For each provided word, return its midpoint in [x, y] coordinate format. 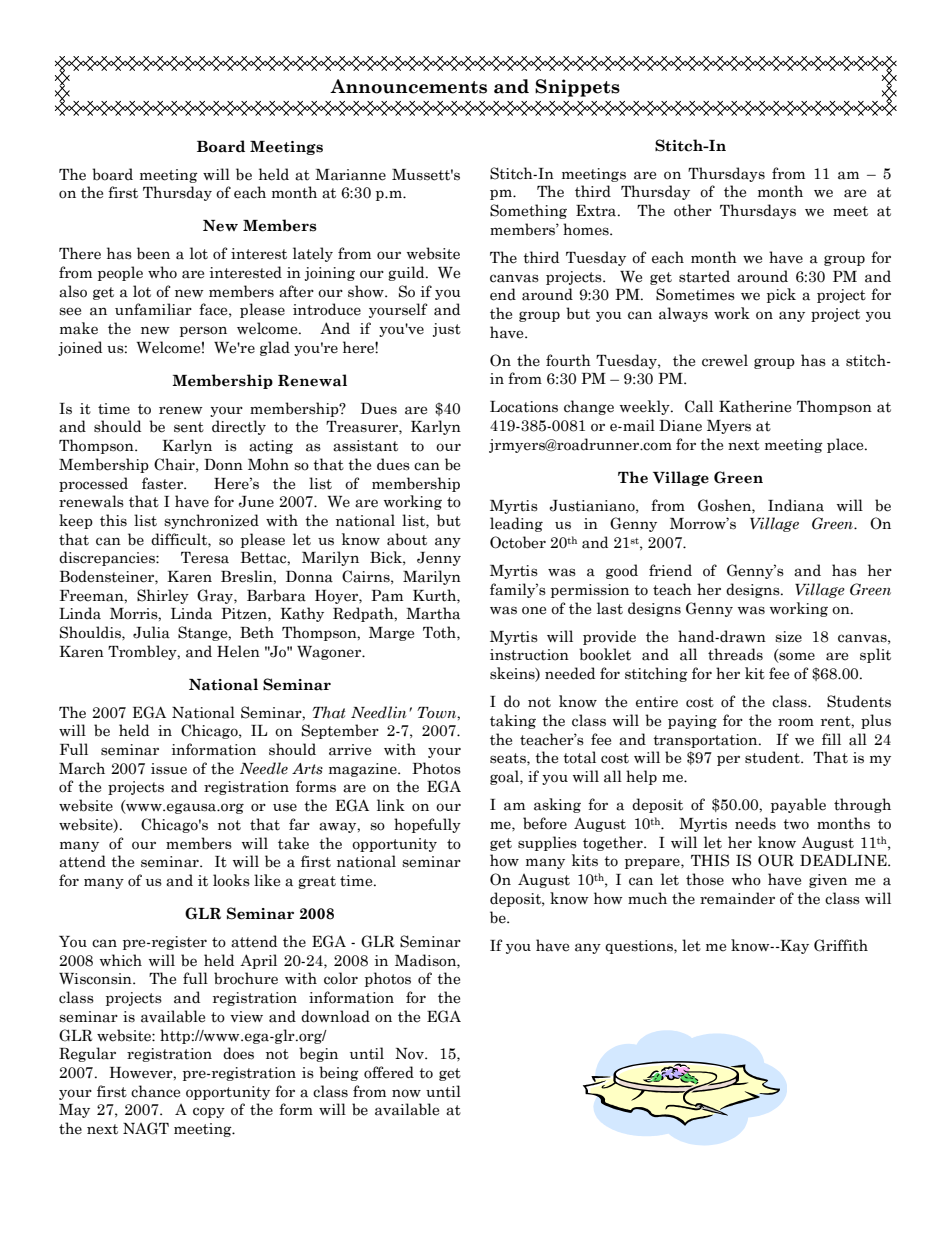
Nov [410, 1054]
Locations [524, 407]
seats [509, 758]
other [693, 210]
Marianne [350, 175]
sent [189, 427]
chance [155, 1091]
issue [169, 769]
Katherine [755, 406]
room [796, 722]
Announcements [408, 86]
